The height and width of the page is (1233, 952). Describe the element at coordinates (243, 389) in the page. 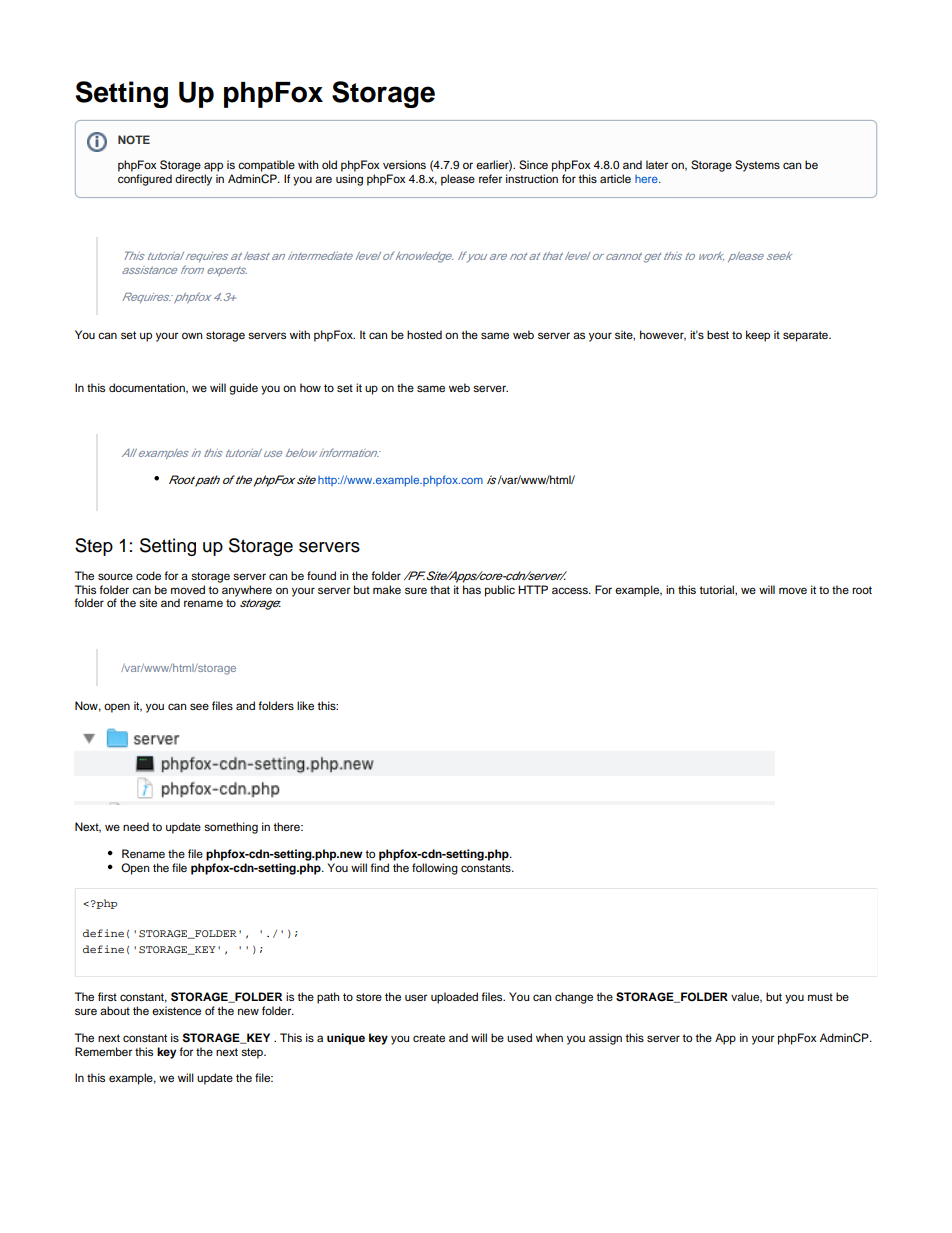

I see `guide` at that location.
